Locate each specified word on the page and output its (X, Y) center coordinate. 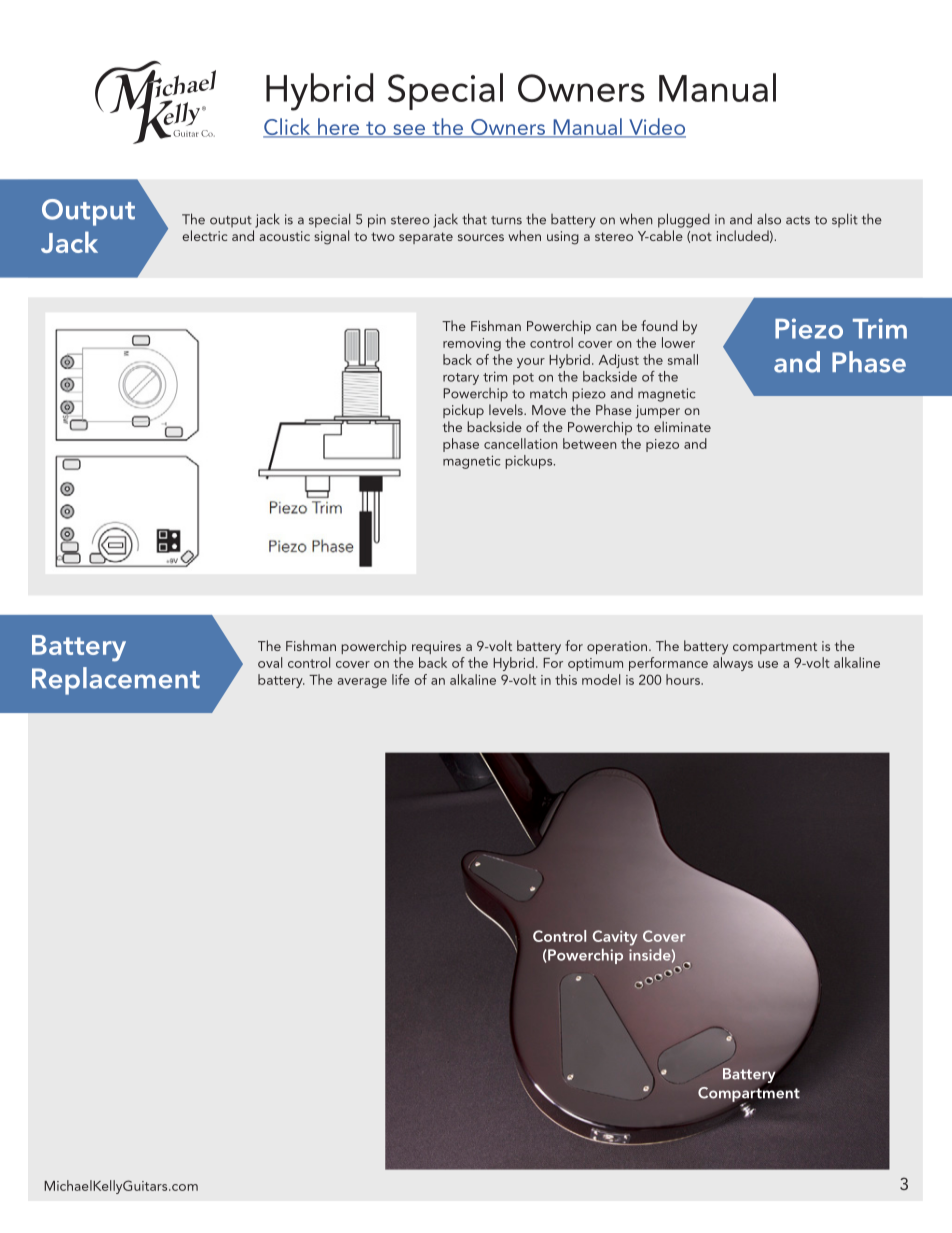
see (409, 130)
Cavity (615, 938)
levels (507, 409)
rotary (461, 379)
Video (656, 127)
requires (436, 647)
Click (288, 128)
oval (270, 662)
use (768, 664)
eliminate (682, 426)
